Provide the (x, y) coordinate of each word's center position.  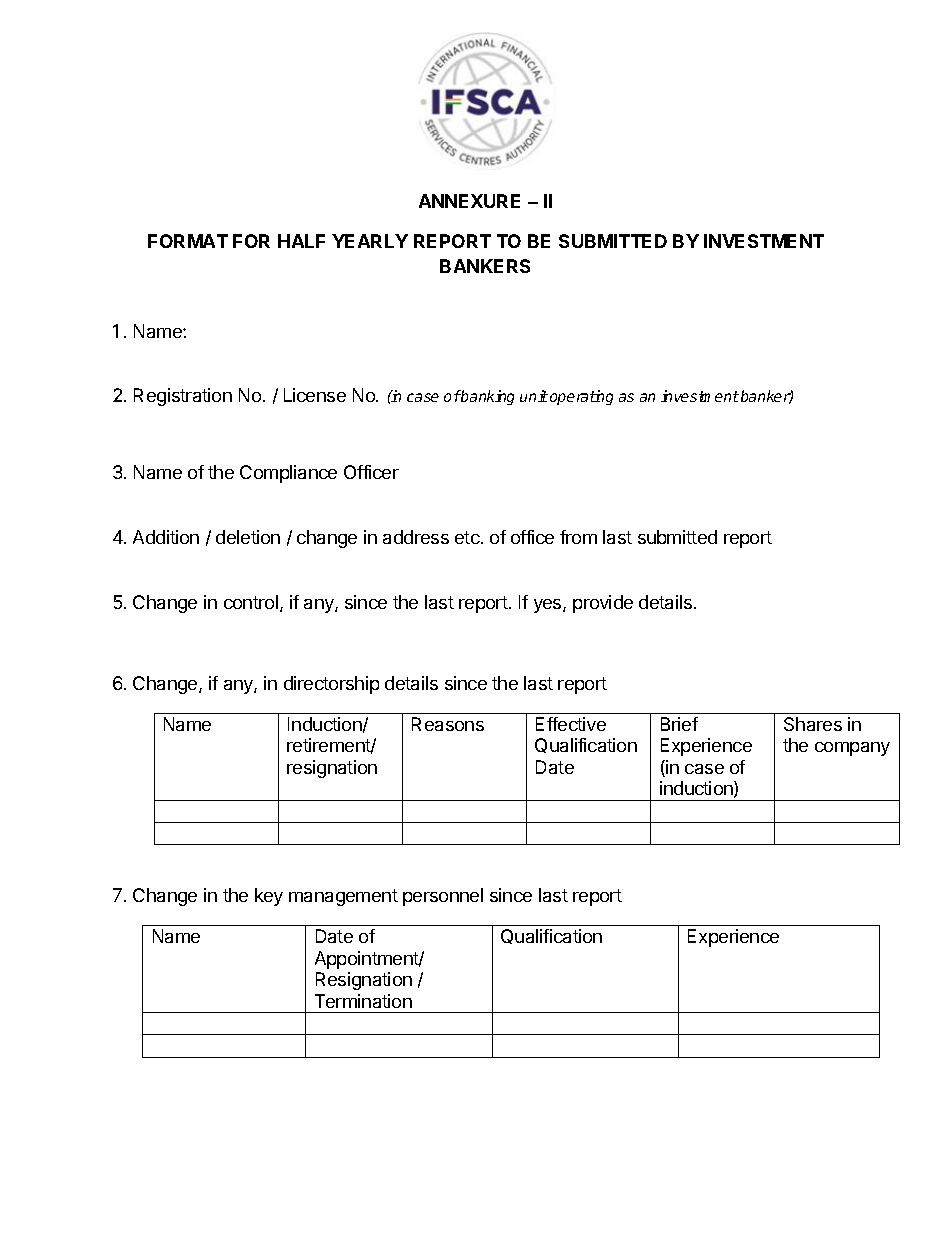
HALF (301, 241)
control (251, 602)
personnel (443, 897)
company (852, 749)
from (578, 537)
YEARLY (370, 241)
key (269, 897)
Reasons (448, 724)
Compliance (288, 474)
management (343, 897)
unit (534, 396)
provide (603, 604)
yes (549, 606)
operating (581, 397)
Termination (363, 1001)
